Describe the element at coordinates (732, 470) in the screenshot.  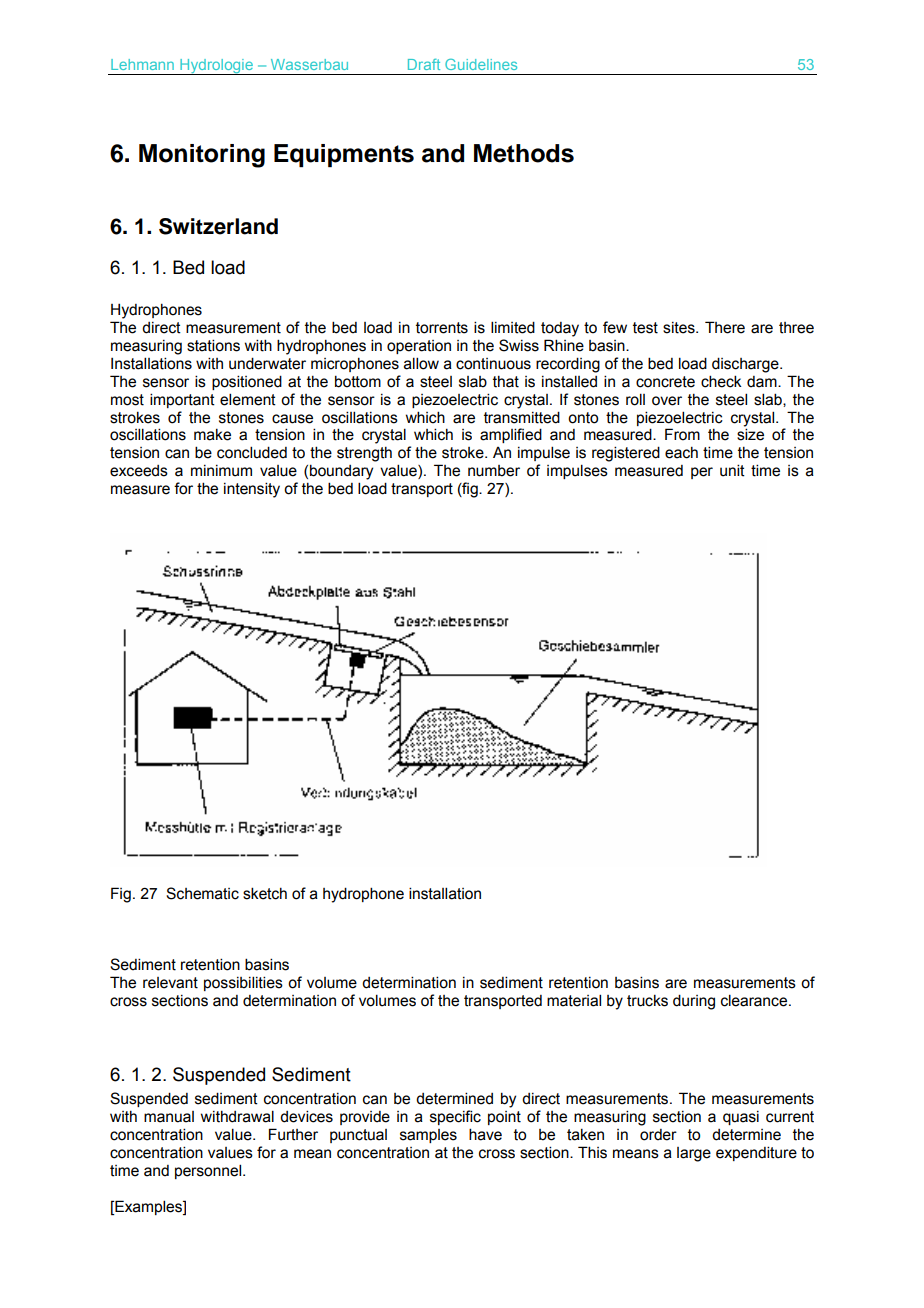
I see `unit` at that location.
